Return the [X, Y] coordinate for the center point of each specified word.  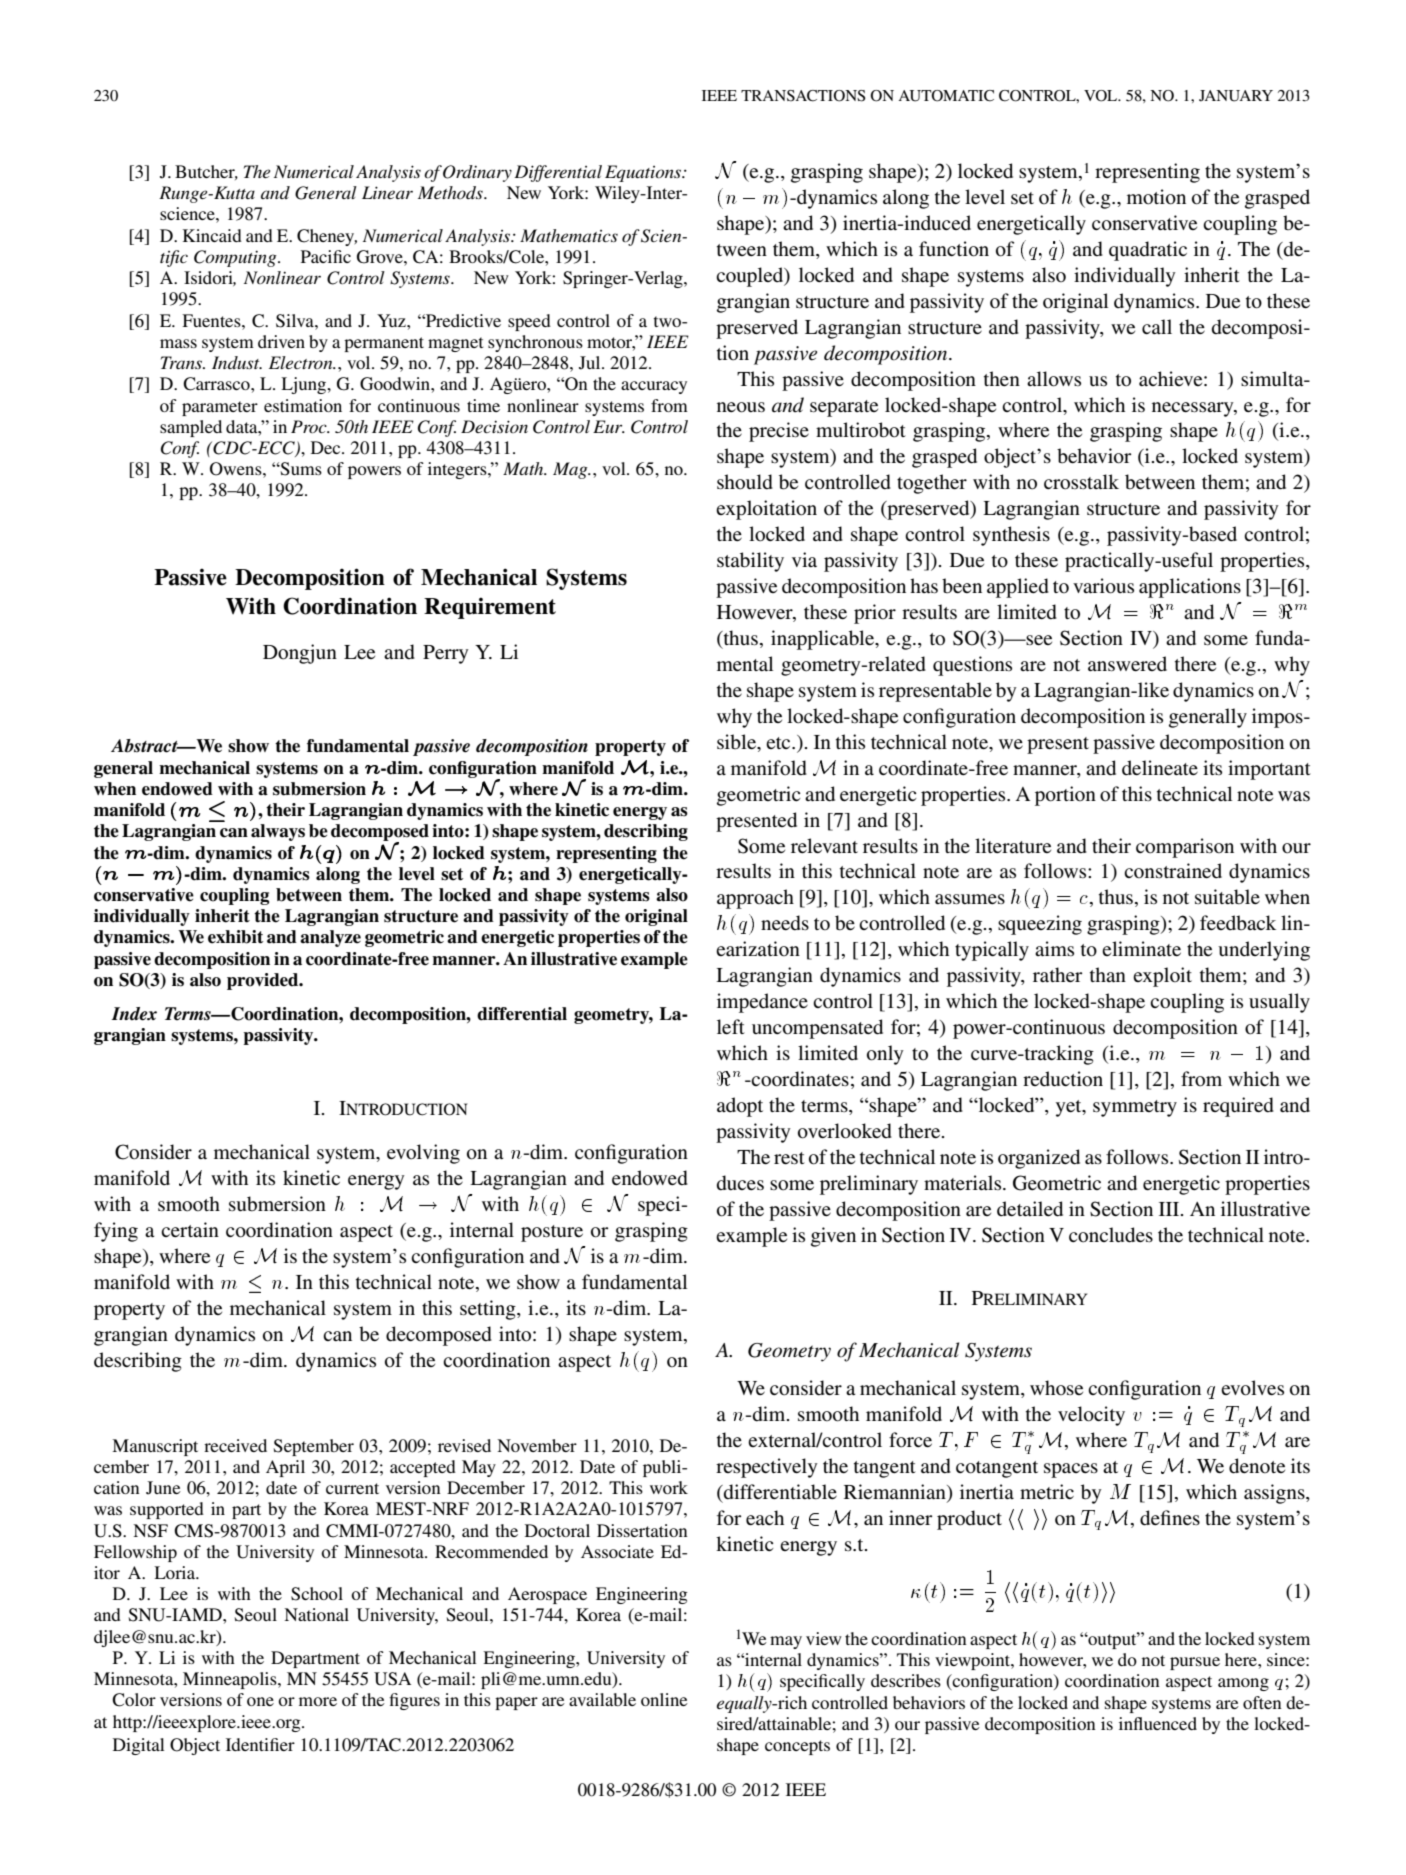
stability [750, 562]
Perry [446, 654]
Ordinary [477, 173]
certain [190, 1229]
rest [789, 1158]
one [260, 1701]
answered [1127, 663]
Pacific [326, 256]
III [1170, 1209]
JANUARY [1236, 96]
